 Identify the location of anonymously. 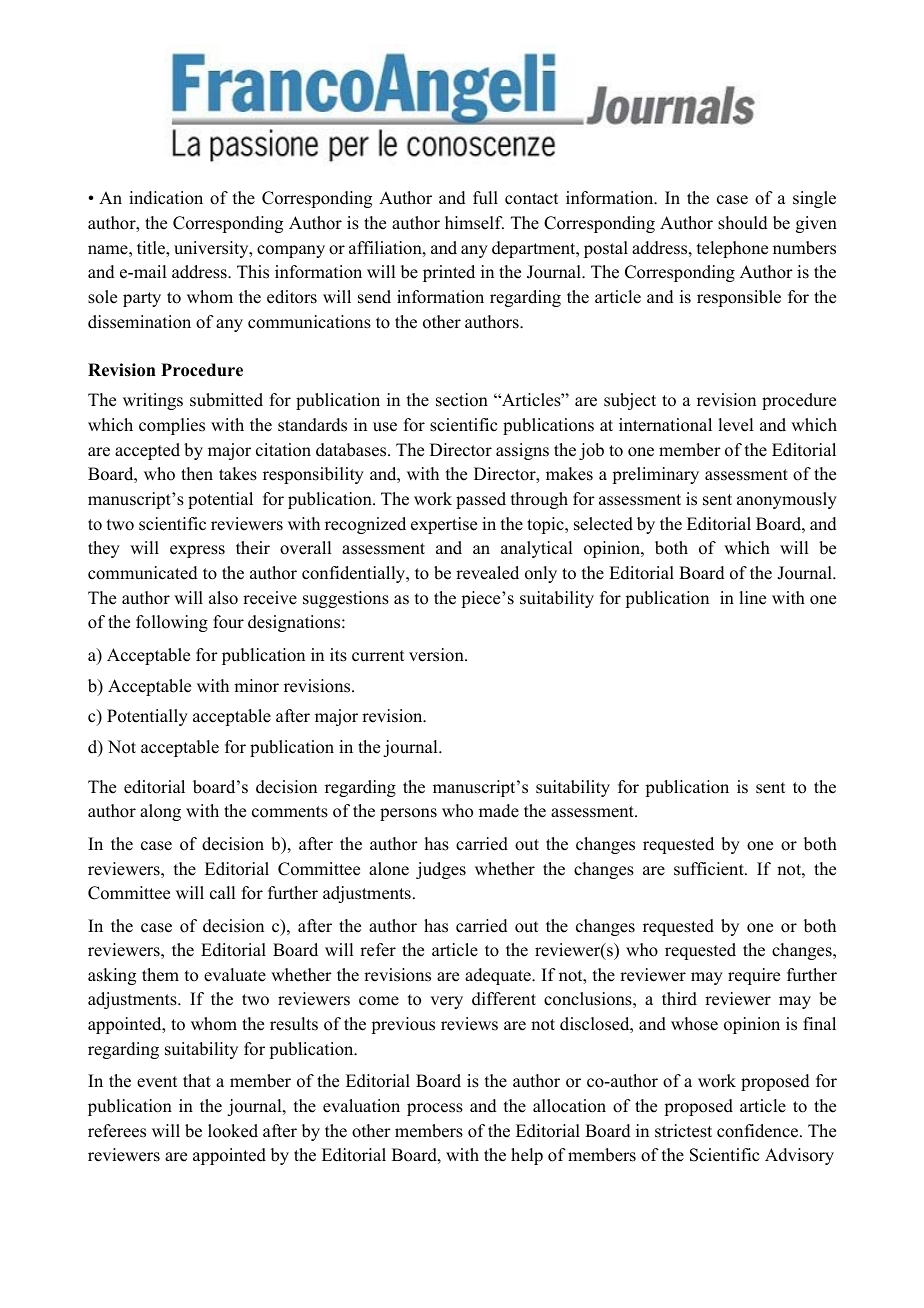
(787, 500).
